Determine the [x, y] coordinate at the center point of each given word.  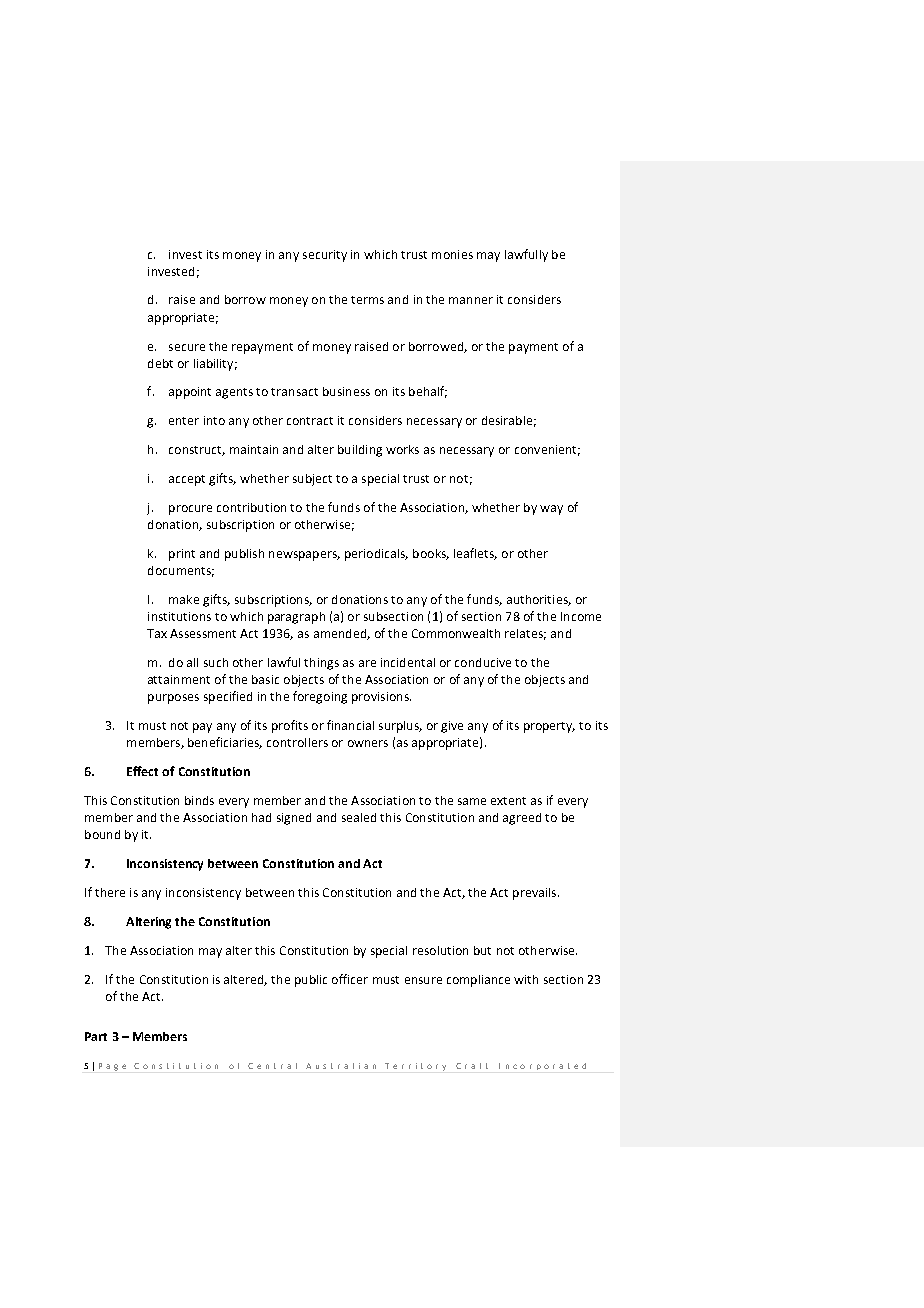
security [325, 256]
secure [187, 347]
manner [471, 300]
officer [350, 979]
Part [96, 1036]
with [526, 979]
